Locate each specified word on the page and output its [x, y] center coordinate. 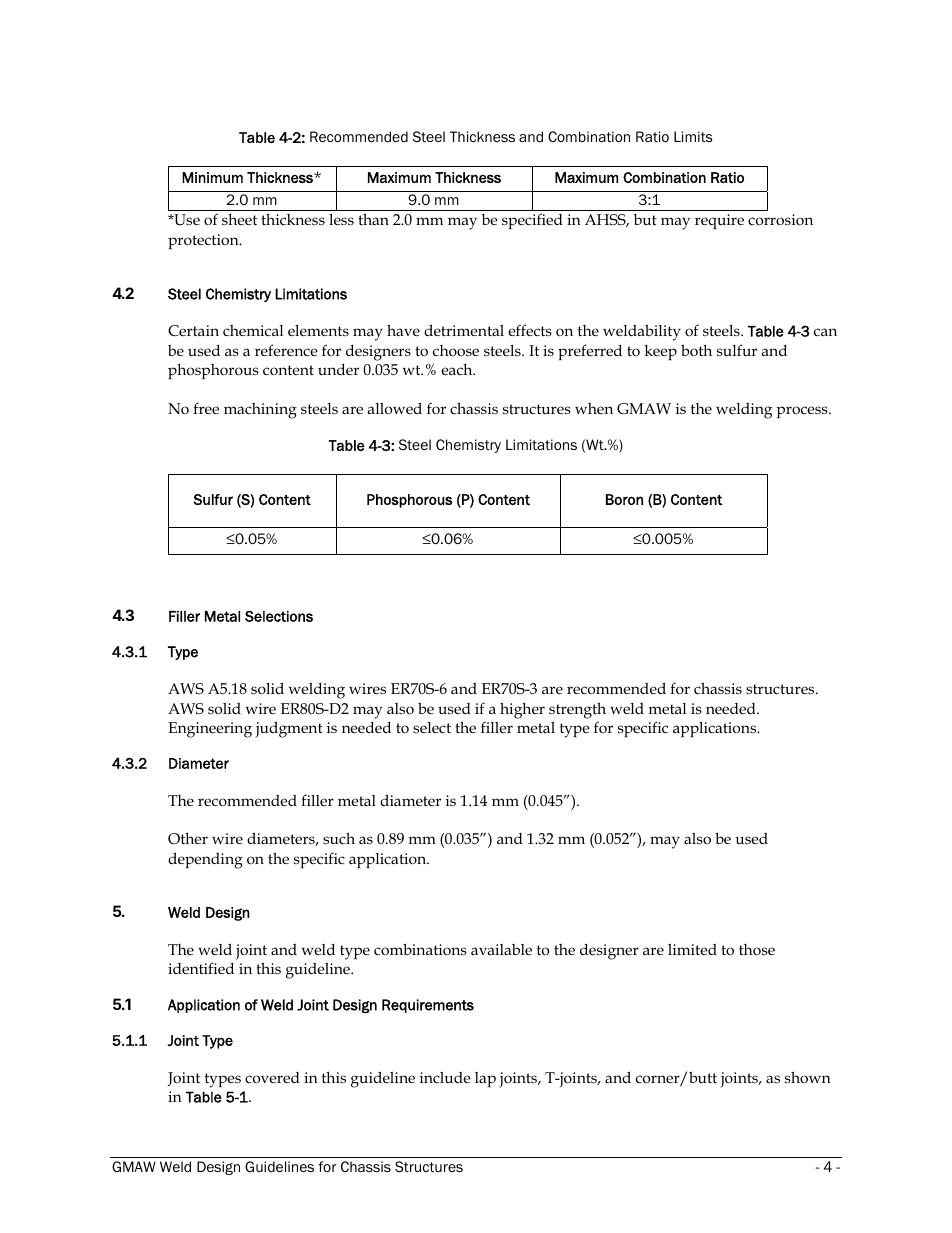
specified [532, 221]
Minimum [212, 177]
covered [272, 1078]
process [803, 412]
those [757, 950]
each [458, 369]
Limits [693, 137]
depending [205, 860]
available [501, 949]
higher [522, 710]
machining [260, 411]
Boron [624, 499]
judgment [289, 729]
